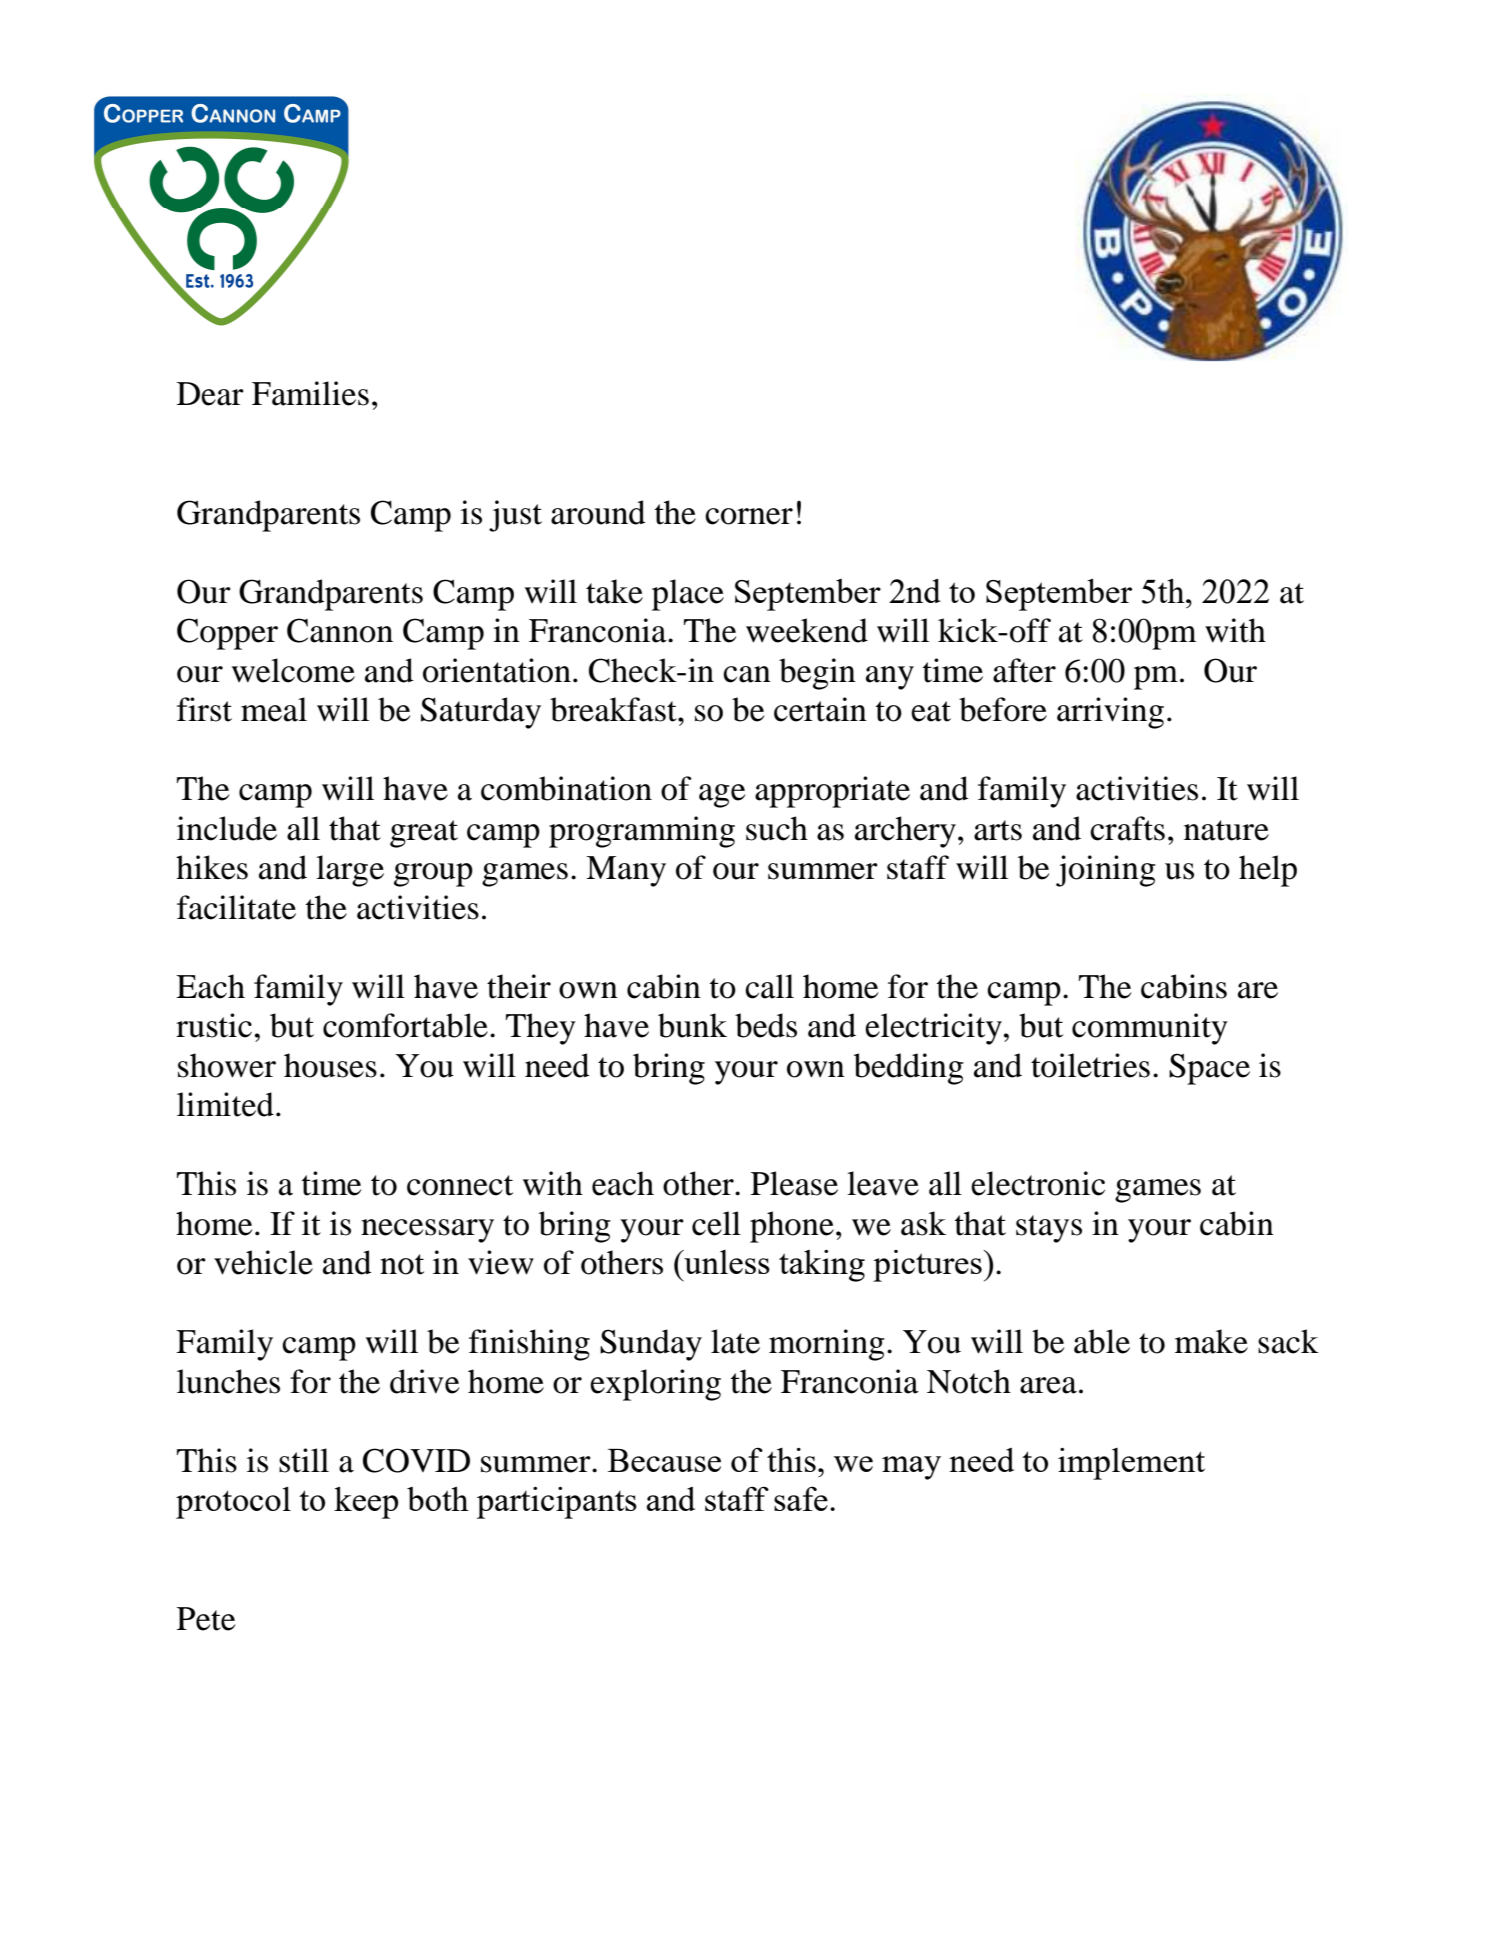 The width and height of the image is (1501, 1943). What do you see at coordinates (366, 1503) in the image?
I see `keep` at bounding box center [366, 1503].
